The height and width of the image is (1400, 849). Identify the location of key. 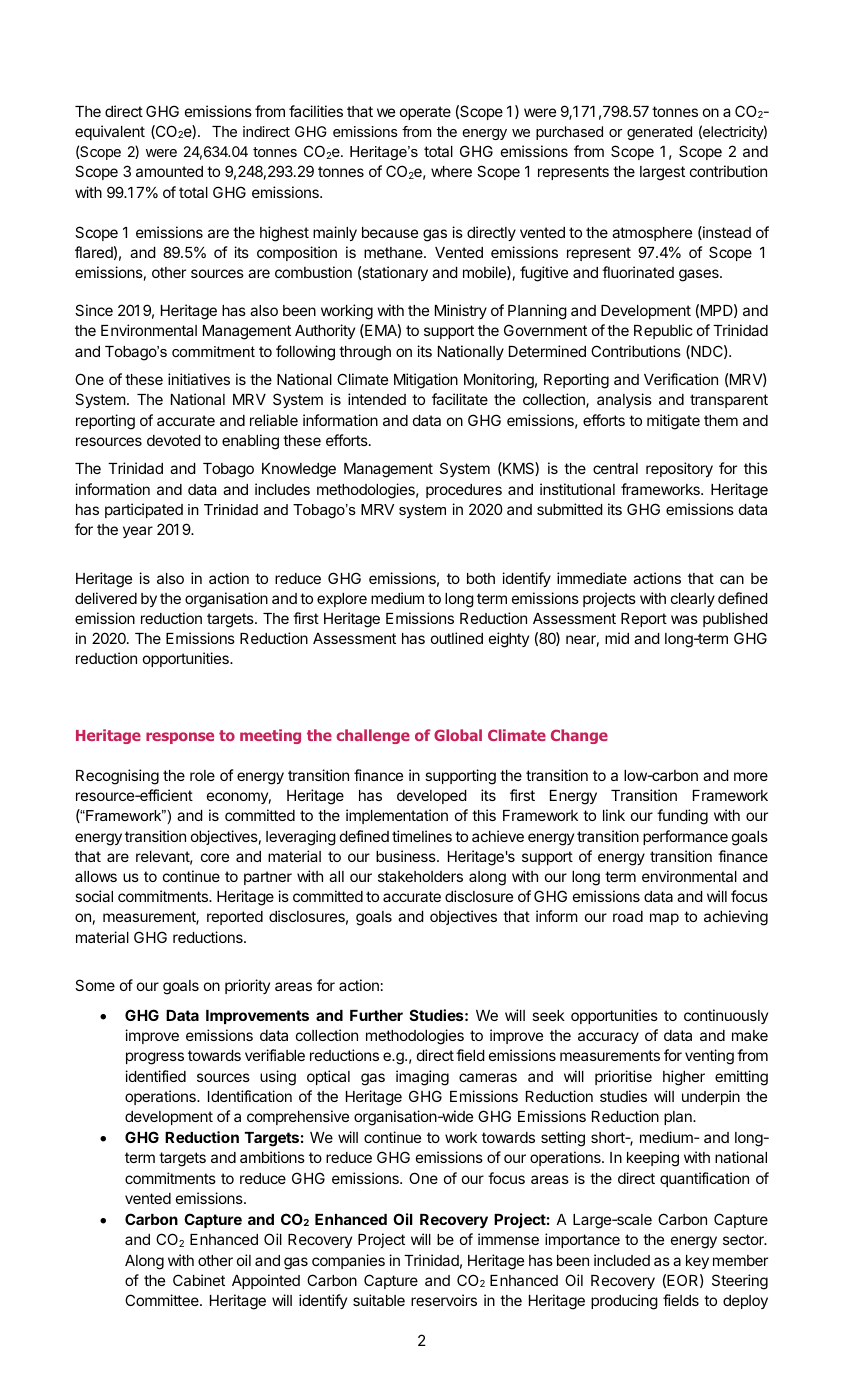
(697, 1262).
